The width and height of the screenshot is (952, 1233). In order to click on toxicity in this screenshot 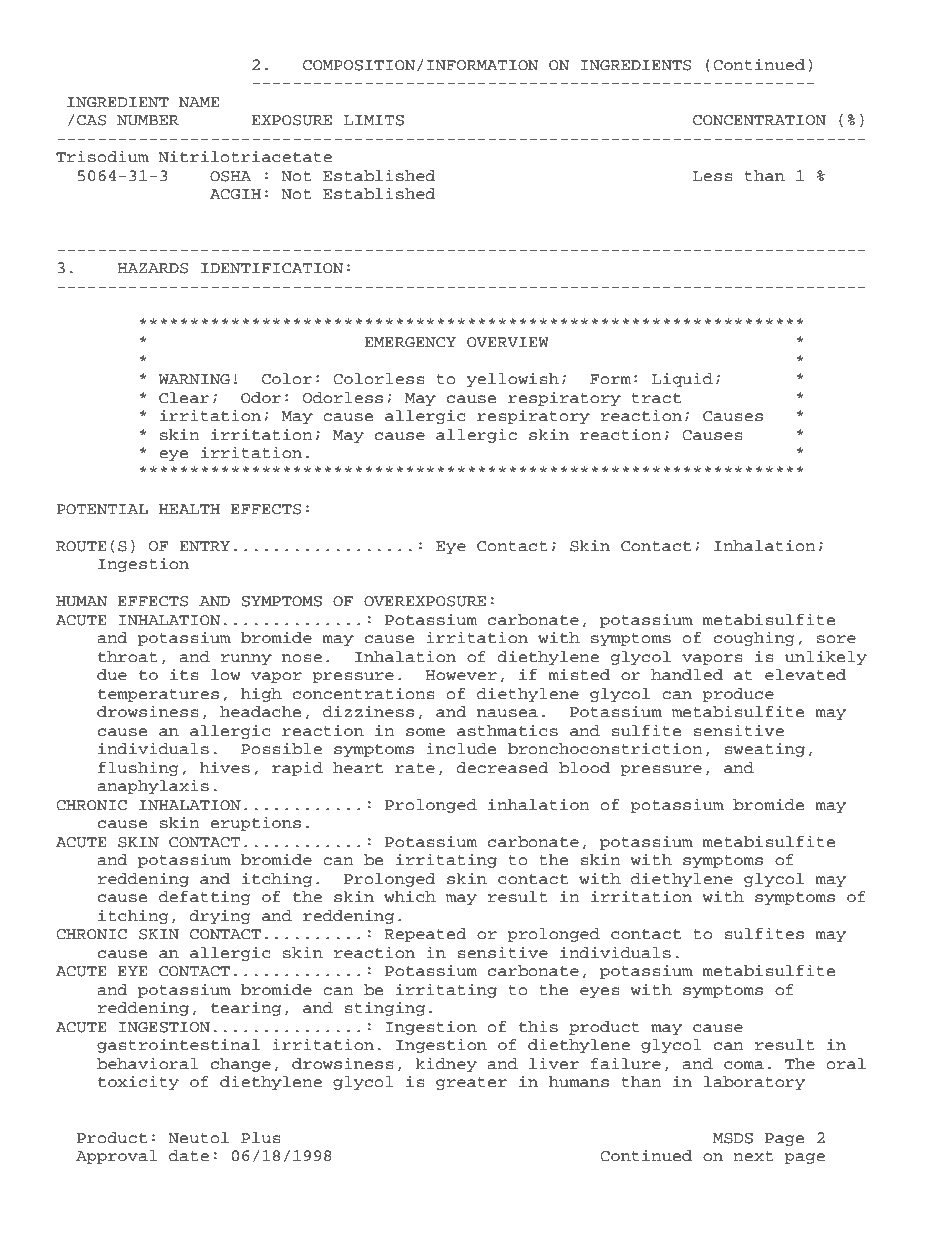, I will do `click(138, 1082)`.
